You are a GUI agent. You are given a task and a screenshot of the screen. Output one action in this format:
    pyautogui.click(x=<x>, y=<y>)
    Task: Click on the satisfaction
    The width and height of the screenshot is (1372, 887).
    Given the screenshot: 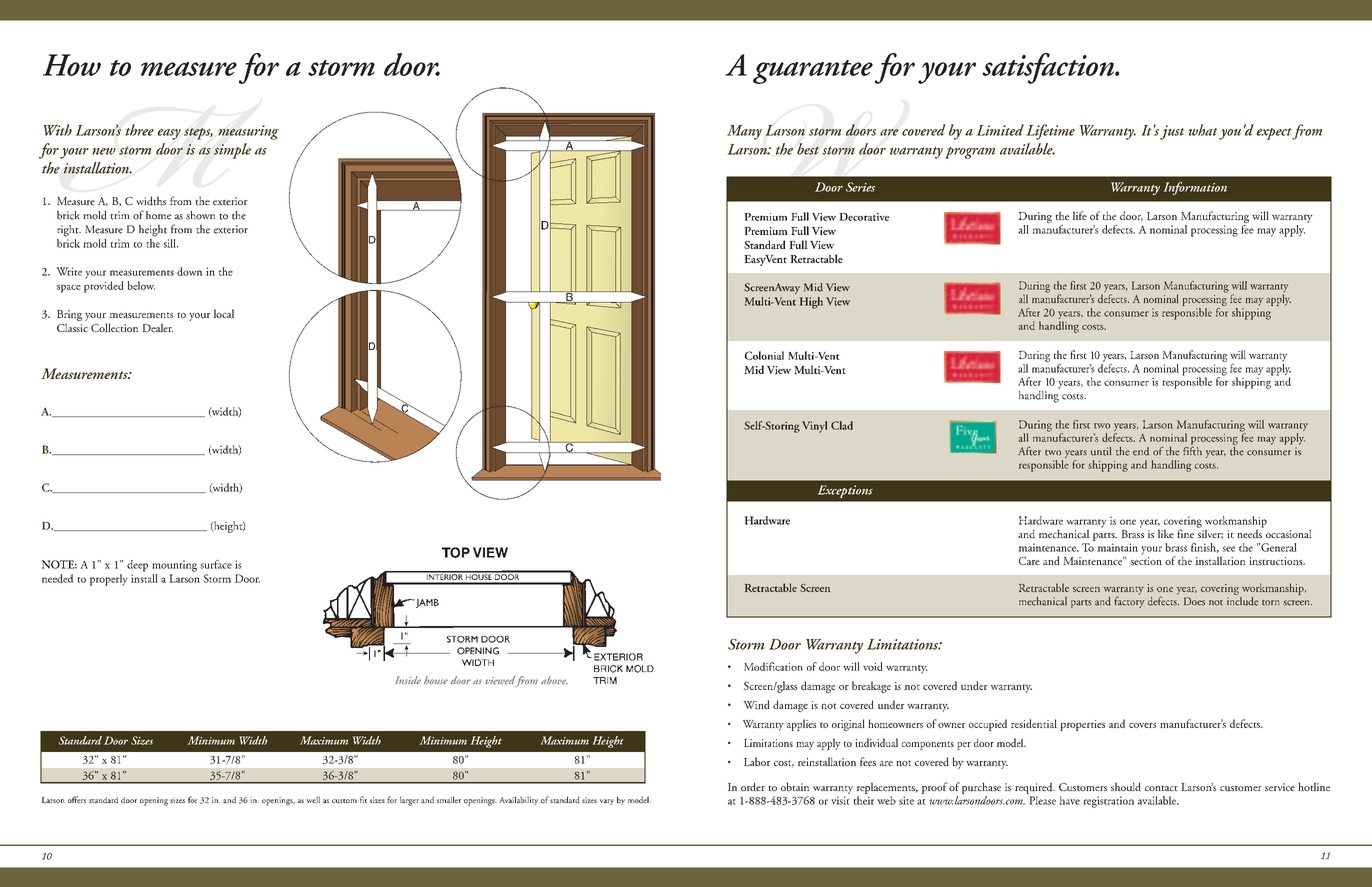 What is the action you would take?
    pyautogui.click(x=1049, y=68)
